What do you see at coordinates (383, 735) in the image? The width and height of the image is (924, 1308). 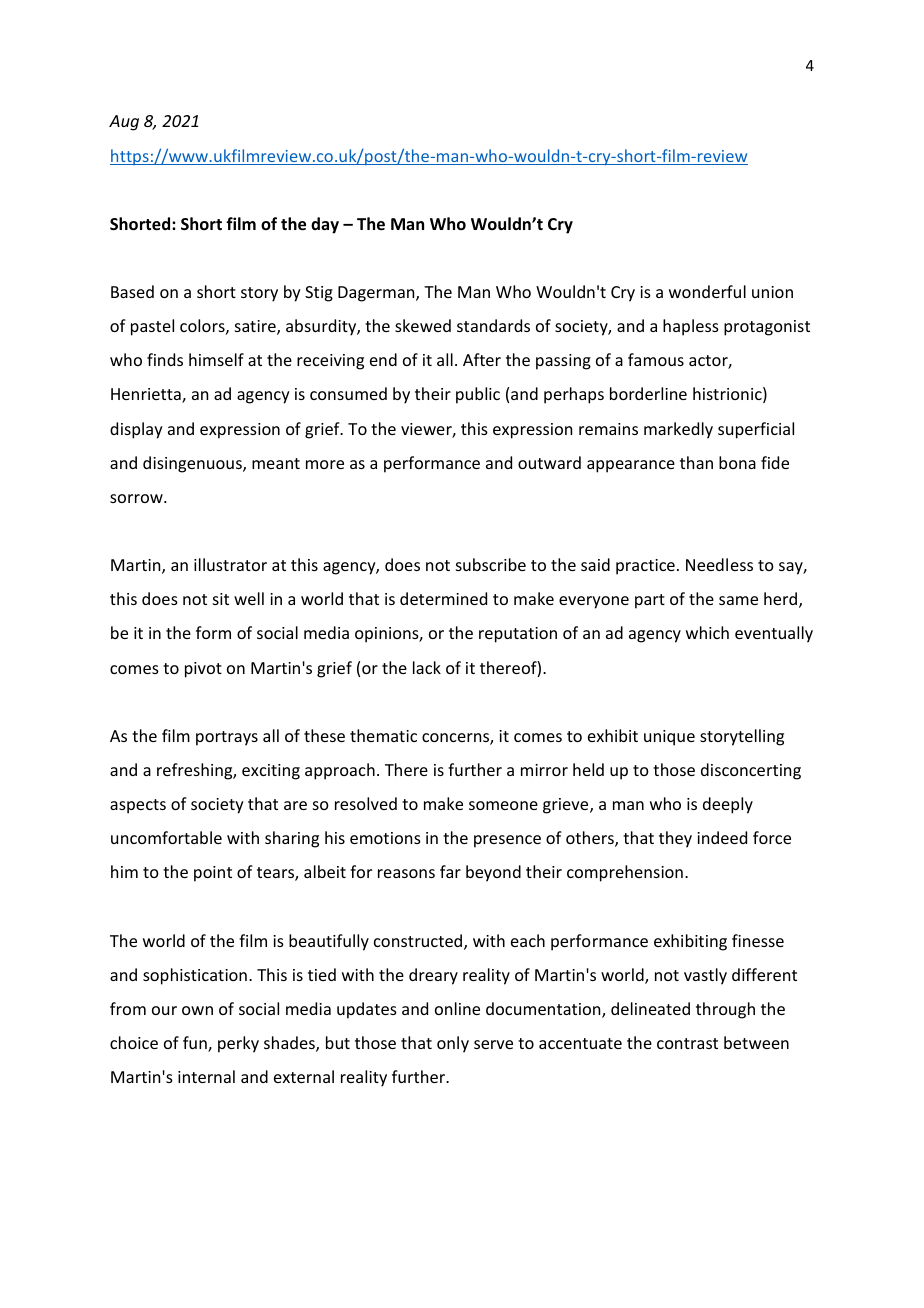 I see `thematic` at bounding box center [383, 735].
